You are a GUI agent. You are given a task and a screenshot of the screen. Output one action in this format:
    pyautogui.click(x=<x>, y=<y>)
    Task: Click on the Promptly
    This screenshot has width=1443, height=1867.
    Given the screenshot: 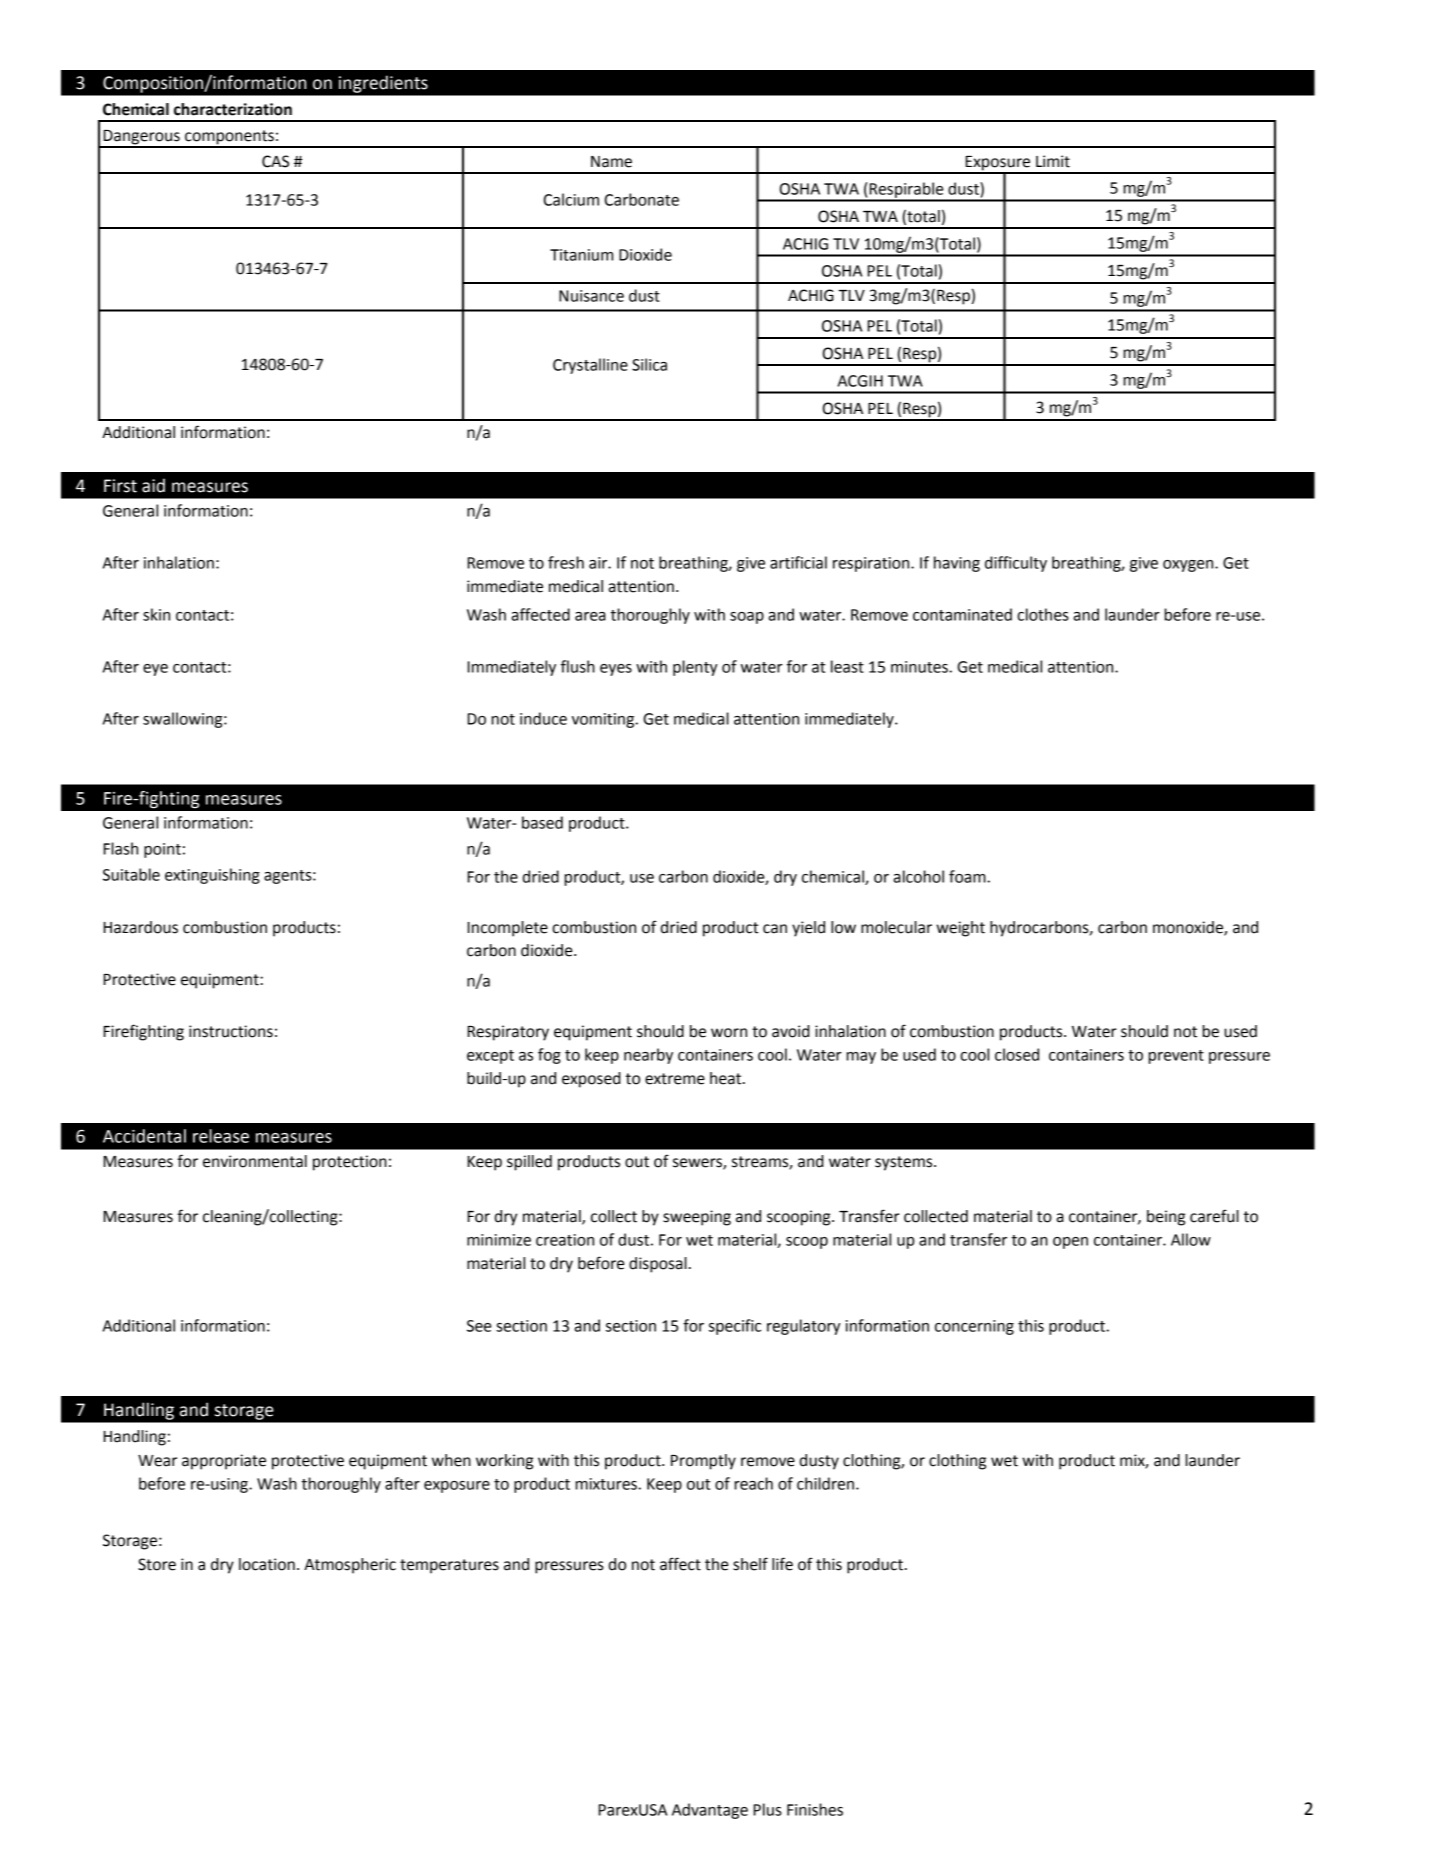 What is the action you would take?
    pyautogui.click(x=703, y=1462)
